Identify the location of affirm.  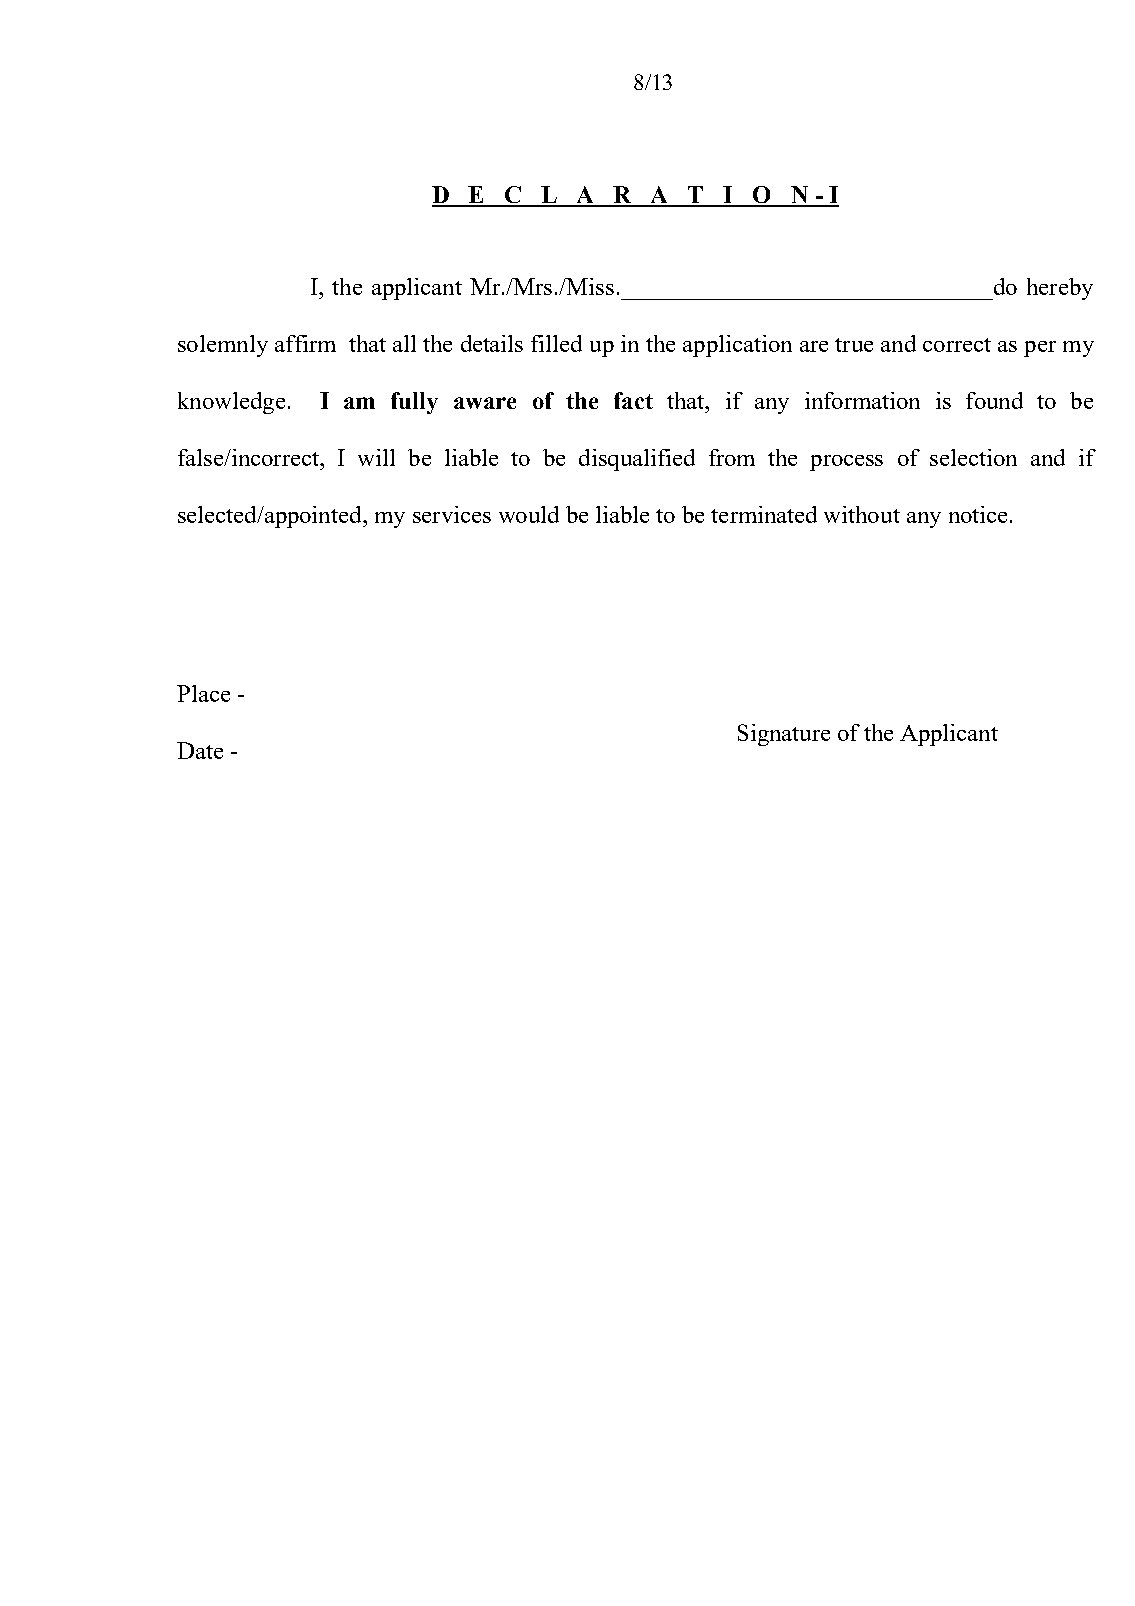
(305, 343).
